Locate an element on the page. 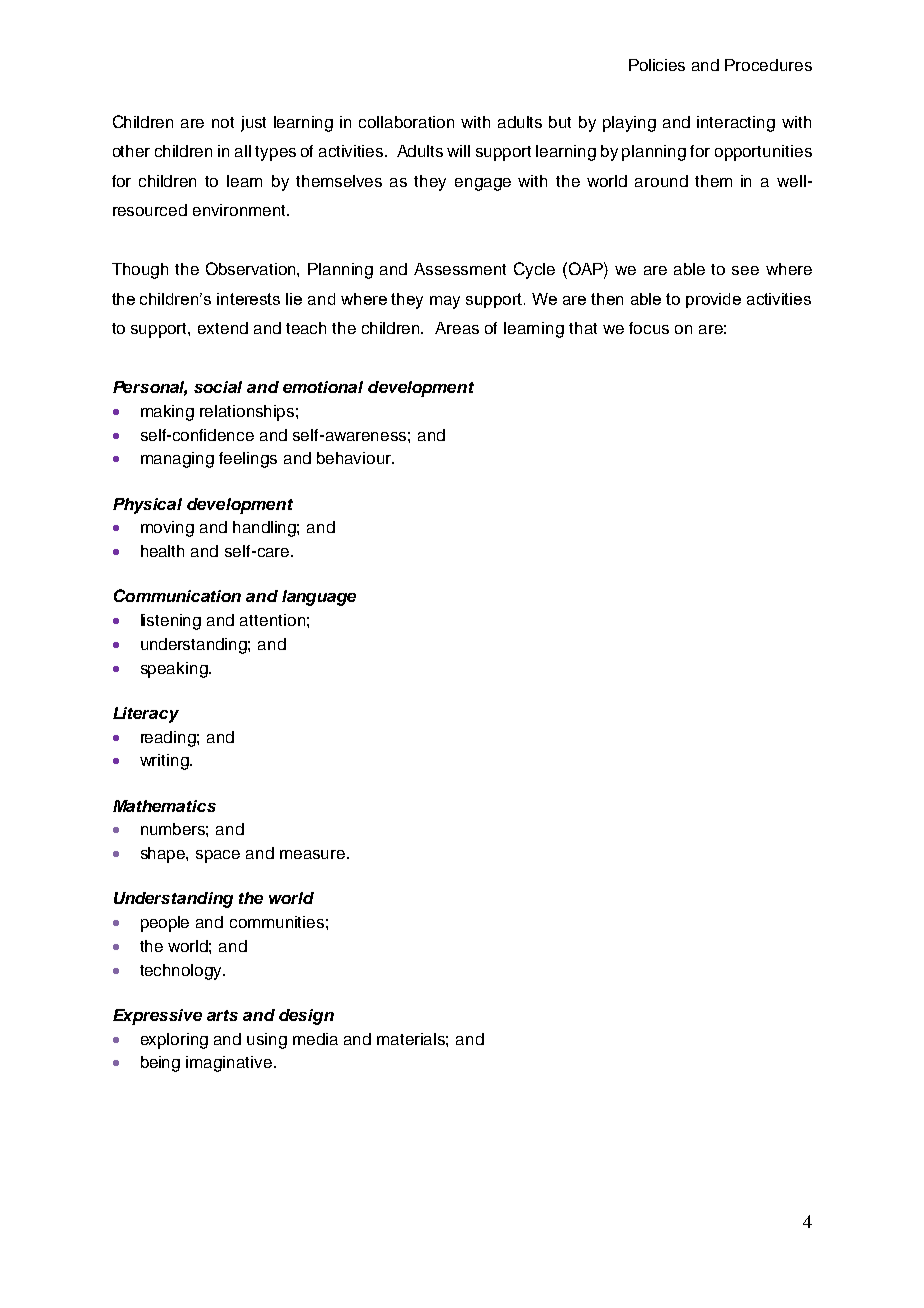  language is located at coordinates (319, 598).
